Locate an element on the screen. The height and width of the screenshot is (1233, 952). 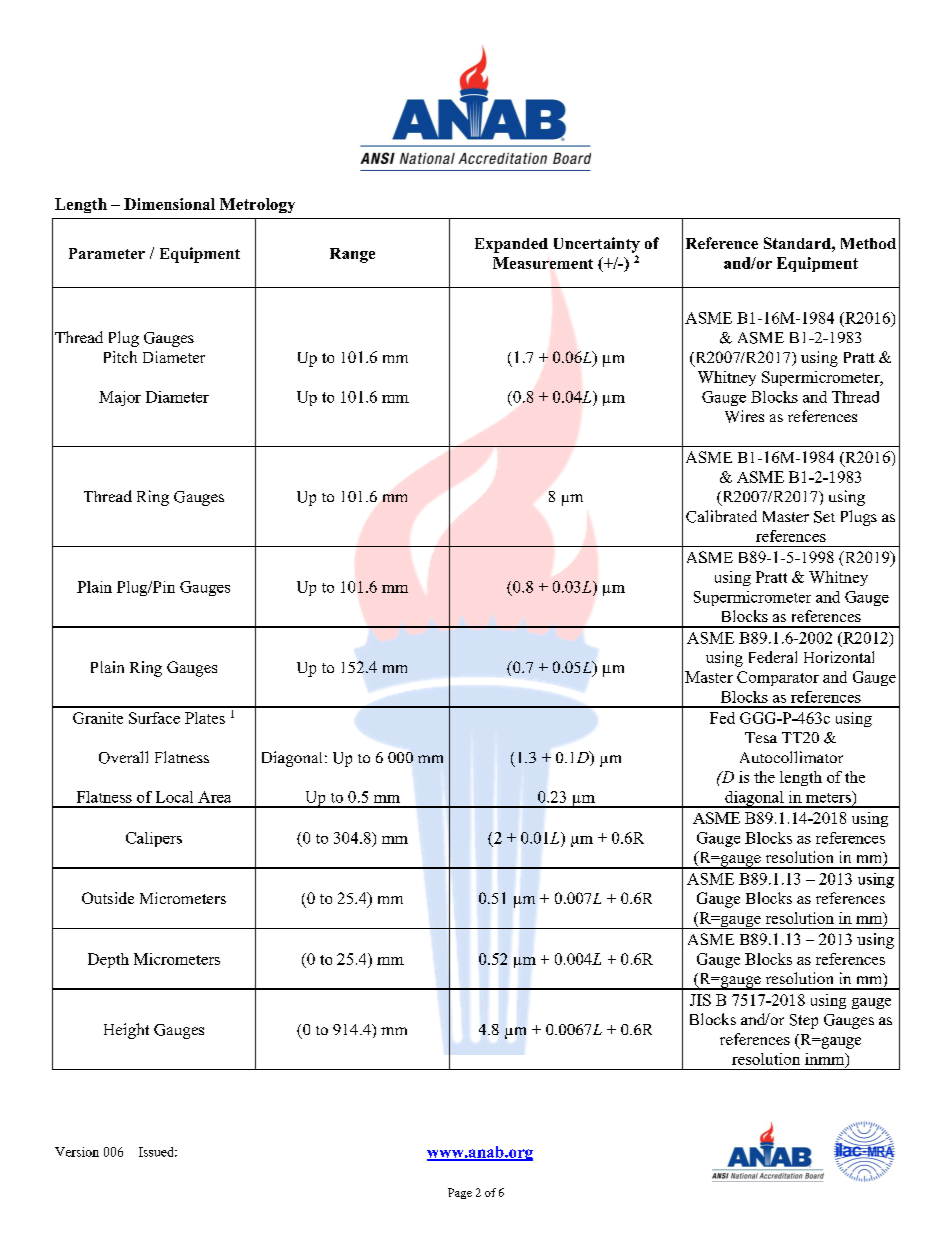
JIS is located at coordinates (700, 1000).
